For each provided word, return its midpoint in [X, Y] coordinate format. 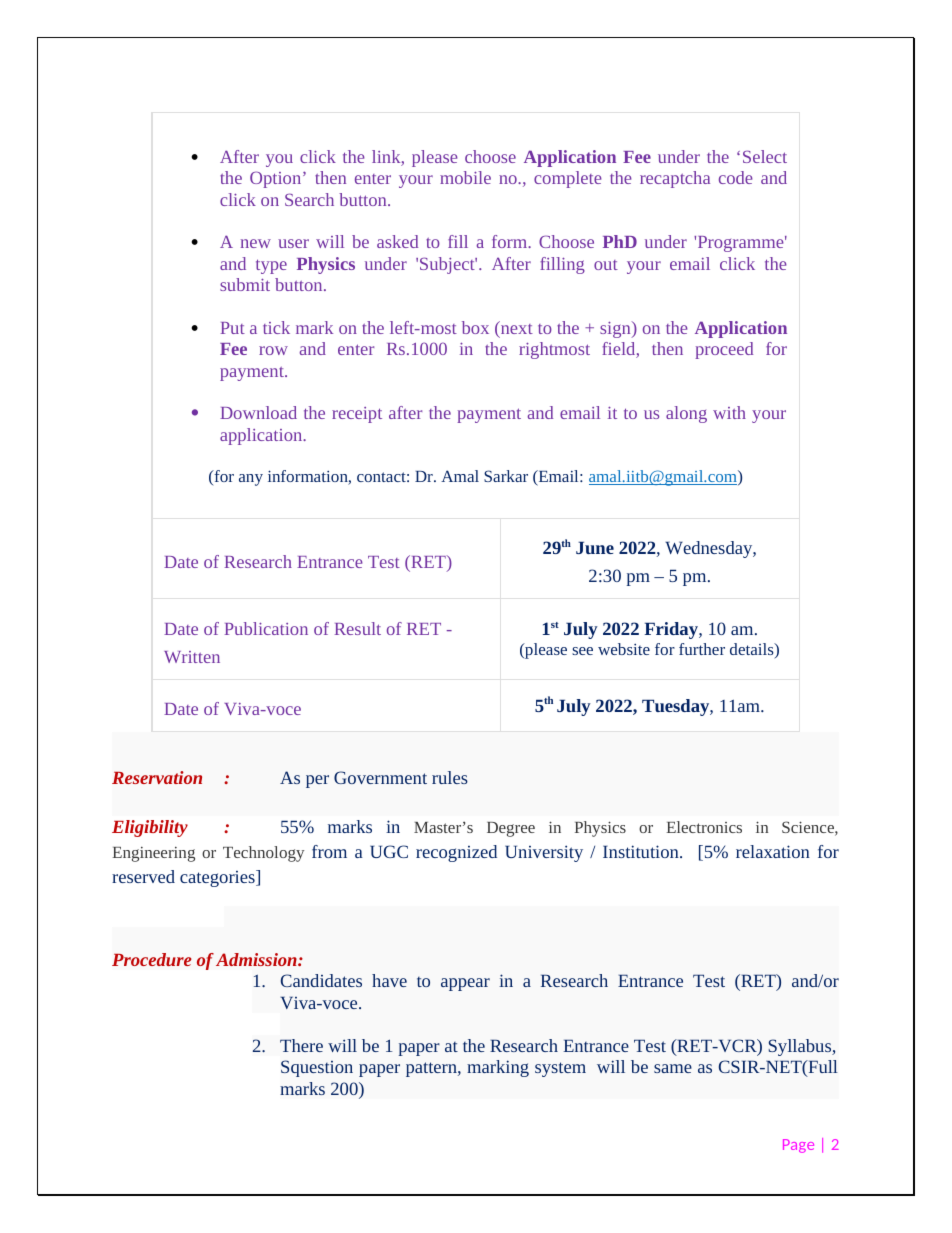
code [736, 177]
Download [258, 412]
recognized [456, 853]
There [301, 1045]
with [729, 412]
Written [192, 657]
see [582, 651]
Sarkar [506, 476]
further [702, 649]
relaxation [773, 851]
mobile [465, 177]
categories [218, 878]
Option [277, 179]
